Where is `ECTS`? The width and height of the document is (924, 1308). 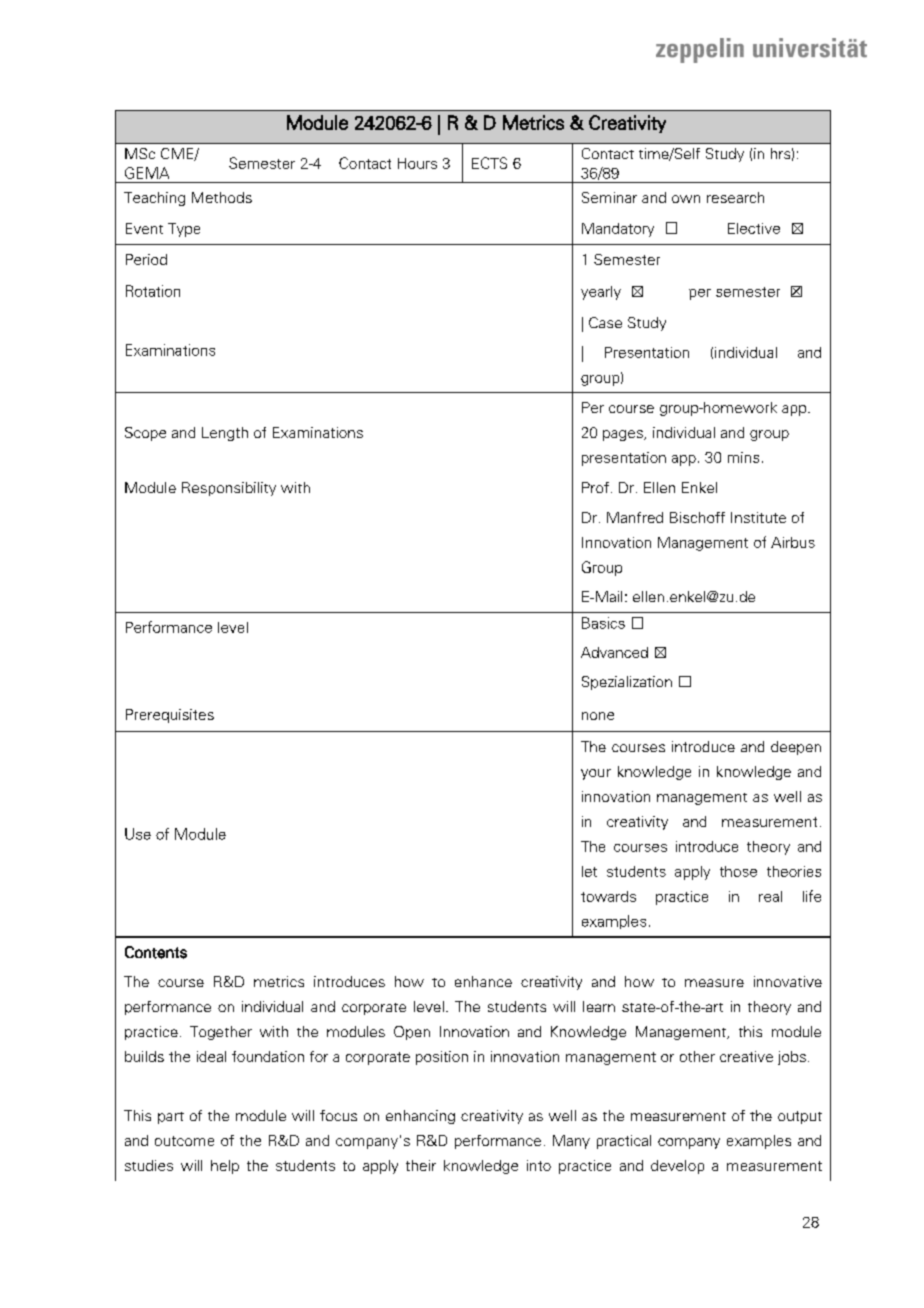 ECTS is located at coordinates (489, 163).
